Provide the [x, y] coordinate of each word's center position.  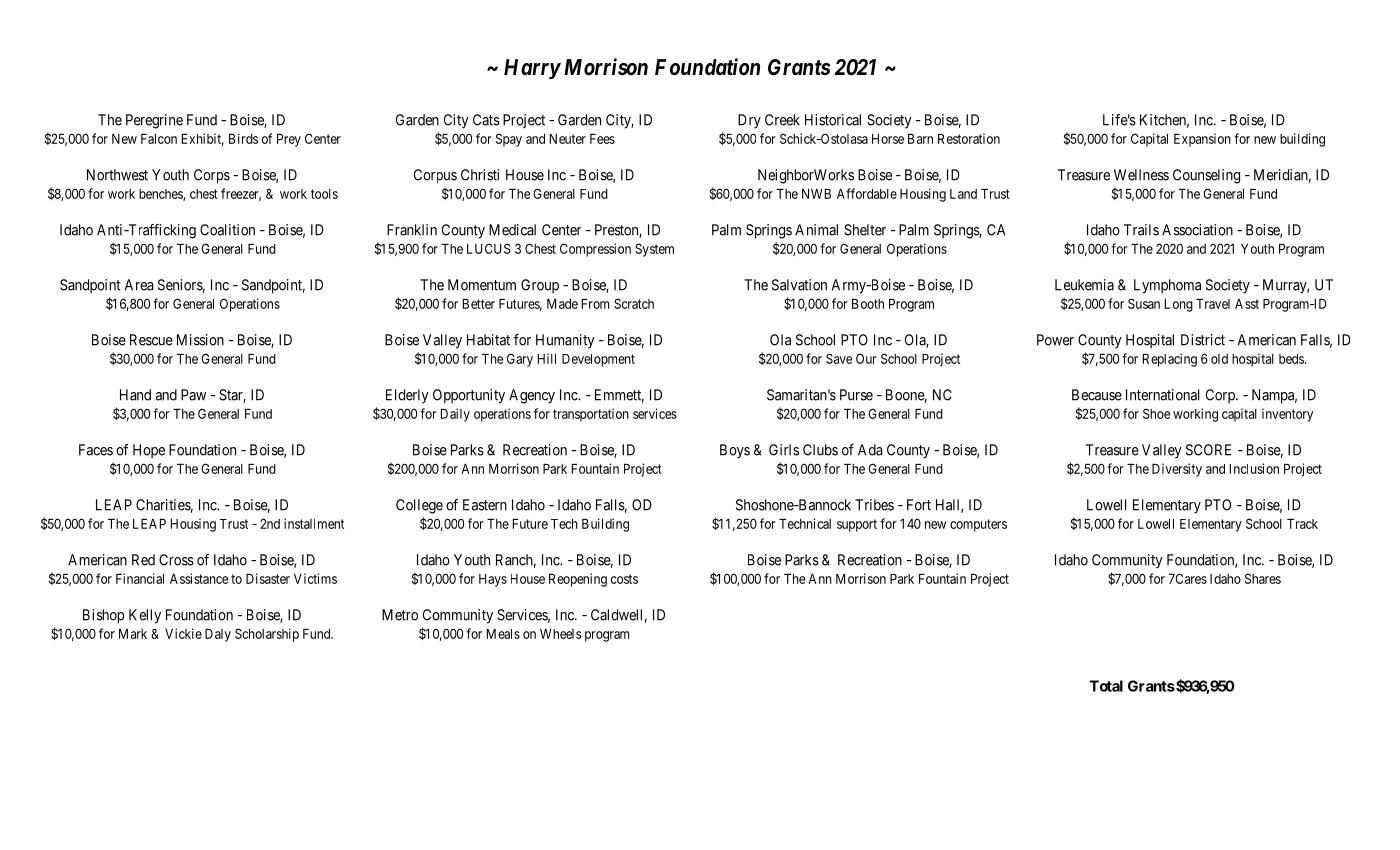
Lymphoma [1167, 286]
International [1163, 395]
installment [314, 523]
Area [139, 285]
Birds [243, 138]
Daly [218, 635]
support [857, 525]
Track [1302, 524]
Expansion [1202, 140]
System [654, 250]
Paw [193, 395]
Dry [749, 121]
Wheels [561, 634]
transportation [591, 415]
